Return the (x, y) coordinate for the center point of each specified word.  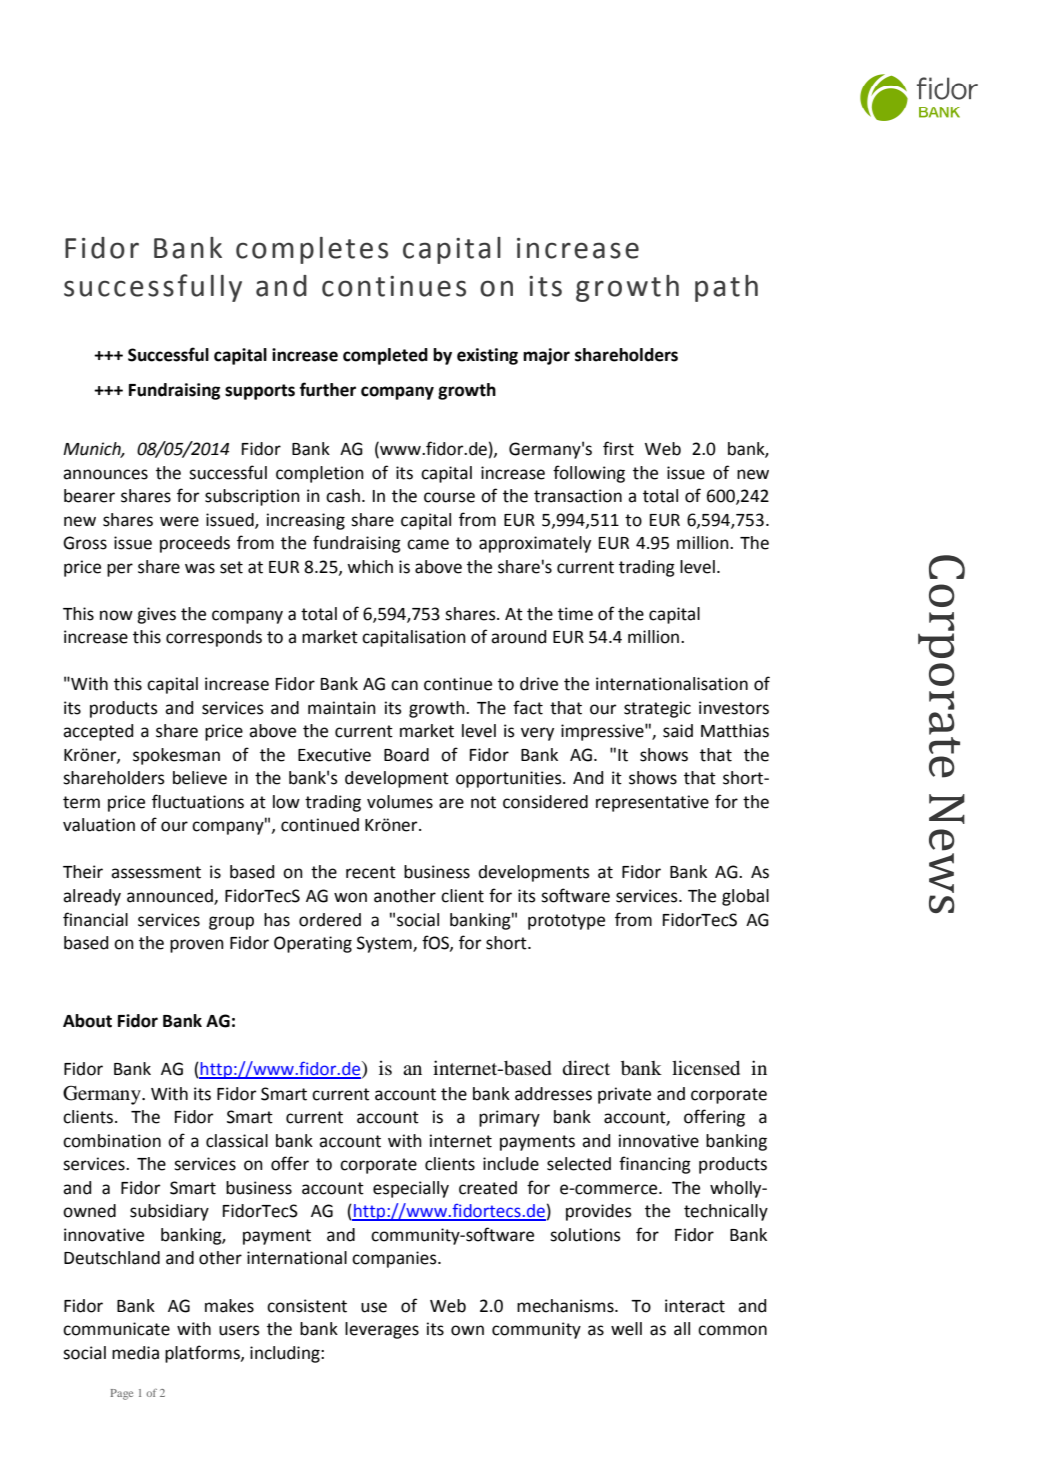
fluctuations (198, 801)
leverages (382, 1330)
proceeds (195, 544)
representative (652, 803)
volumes (400, 802)
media (135, 1353)
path (726, 288)
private (624, 1095)
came (428, 544)
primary (509, 1118)
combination (112, 1141)
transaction (578, 496)
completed (385, 356)
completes (312, 250)
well (626, 1329)
